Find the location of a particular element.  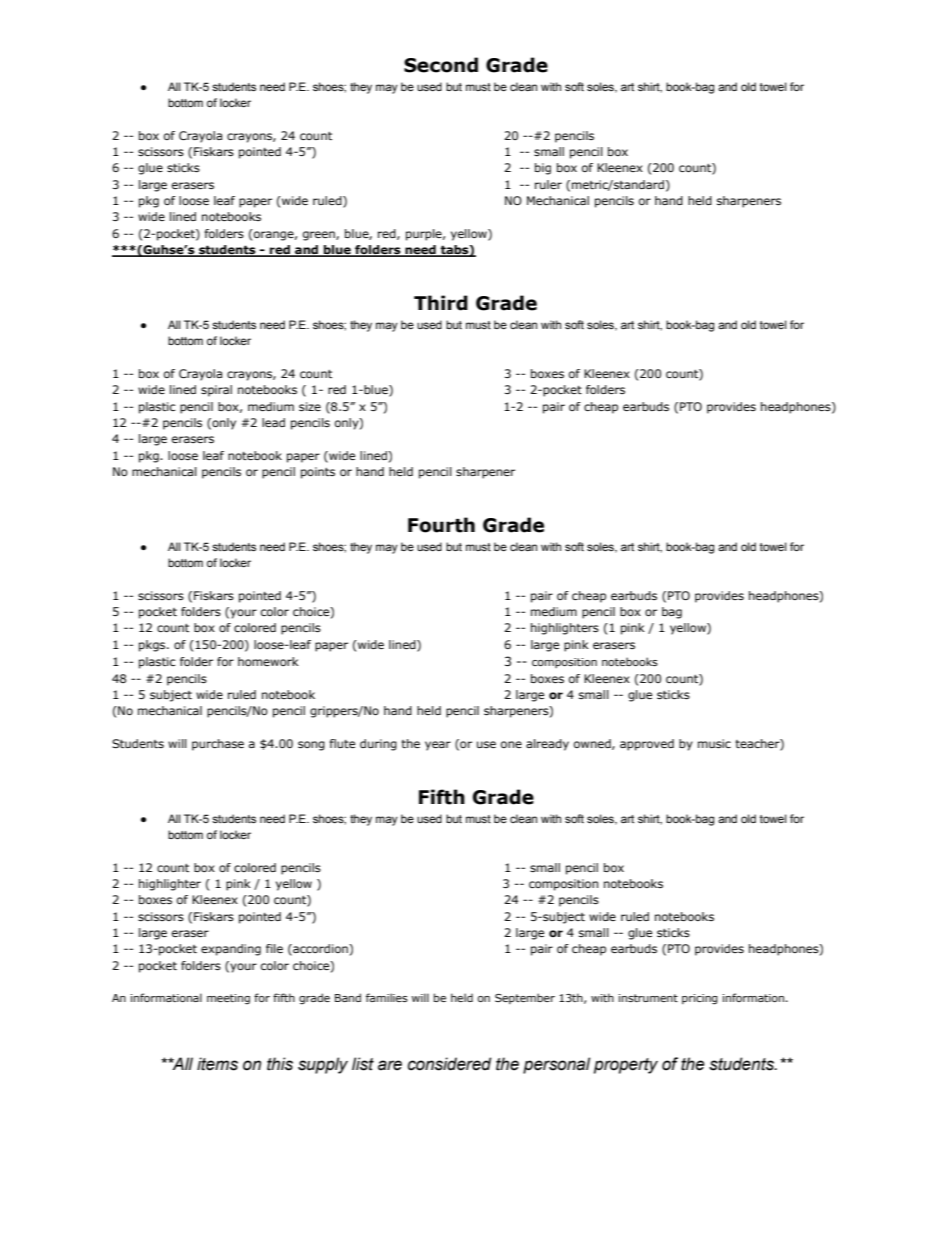

big is located at coordinates (543, 169).
